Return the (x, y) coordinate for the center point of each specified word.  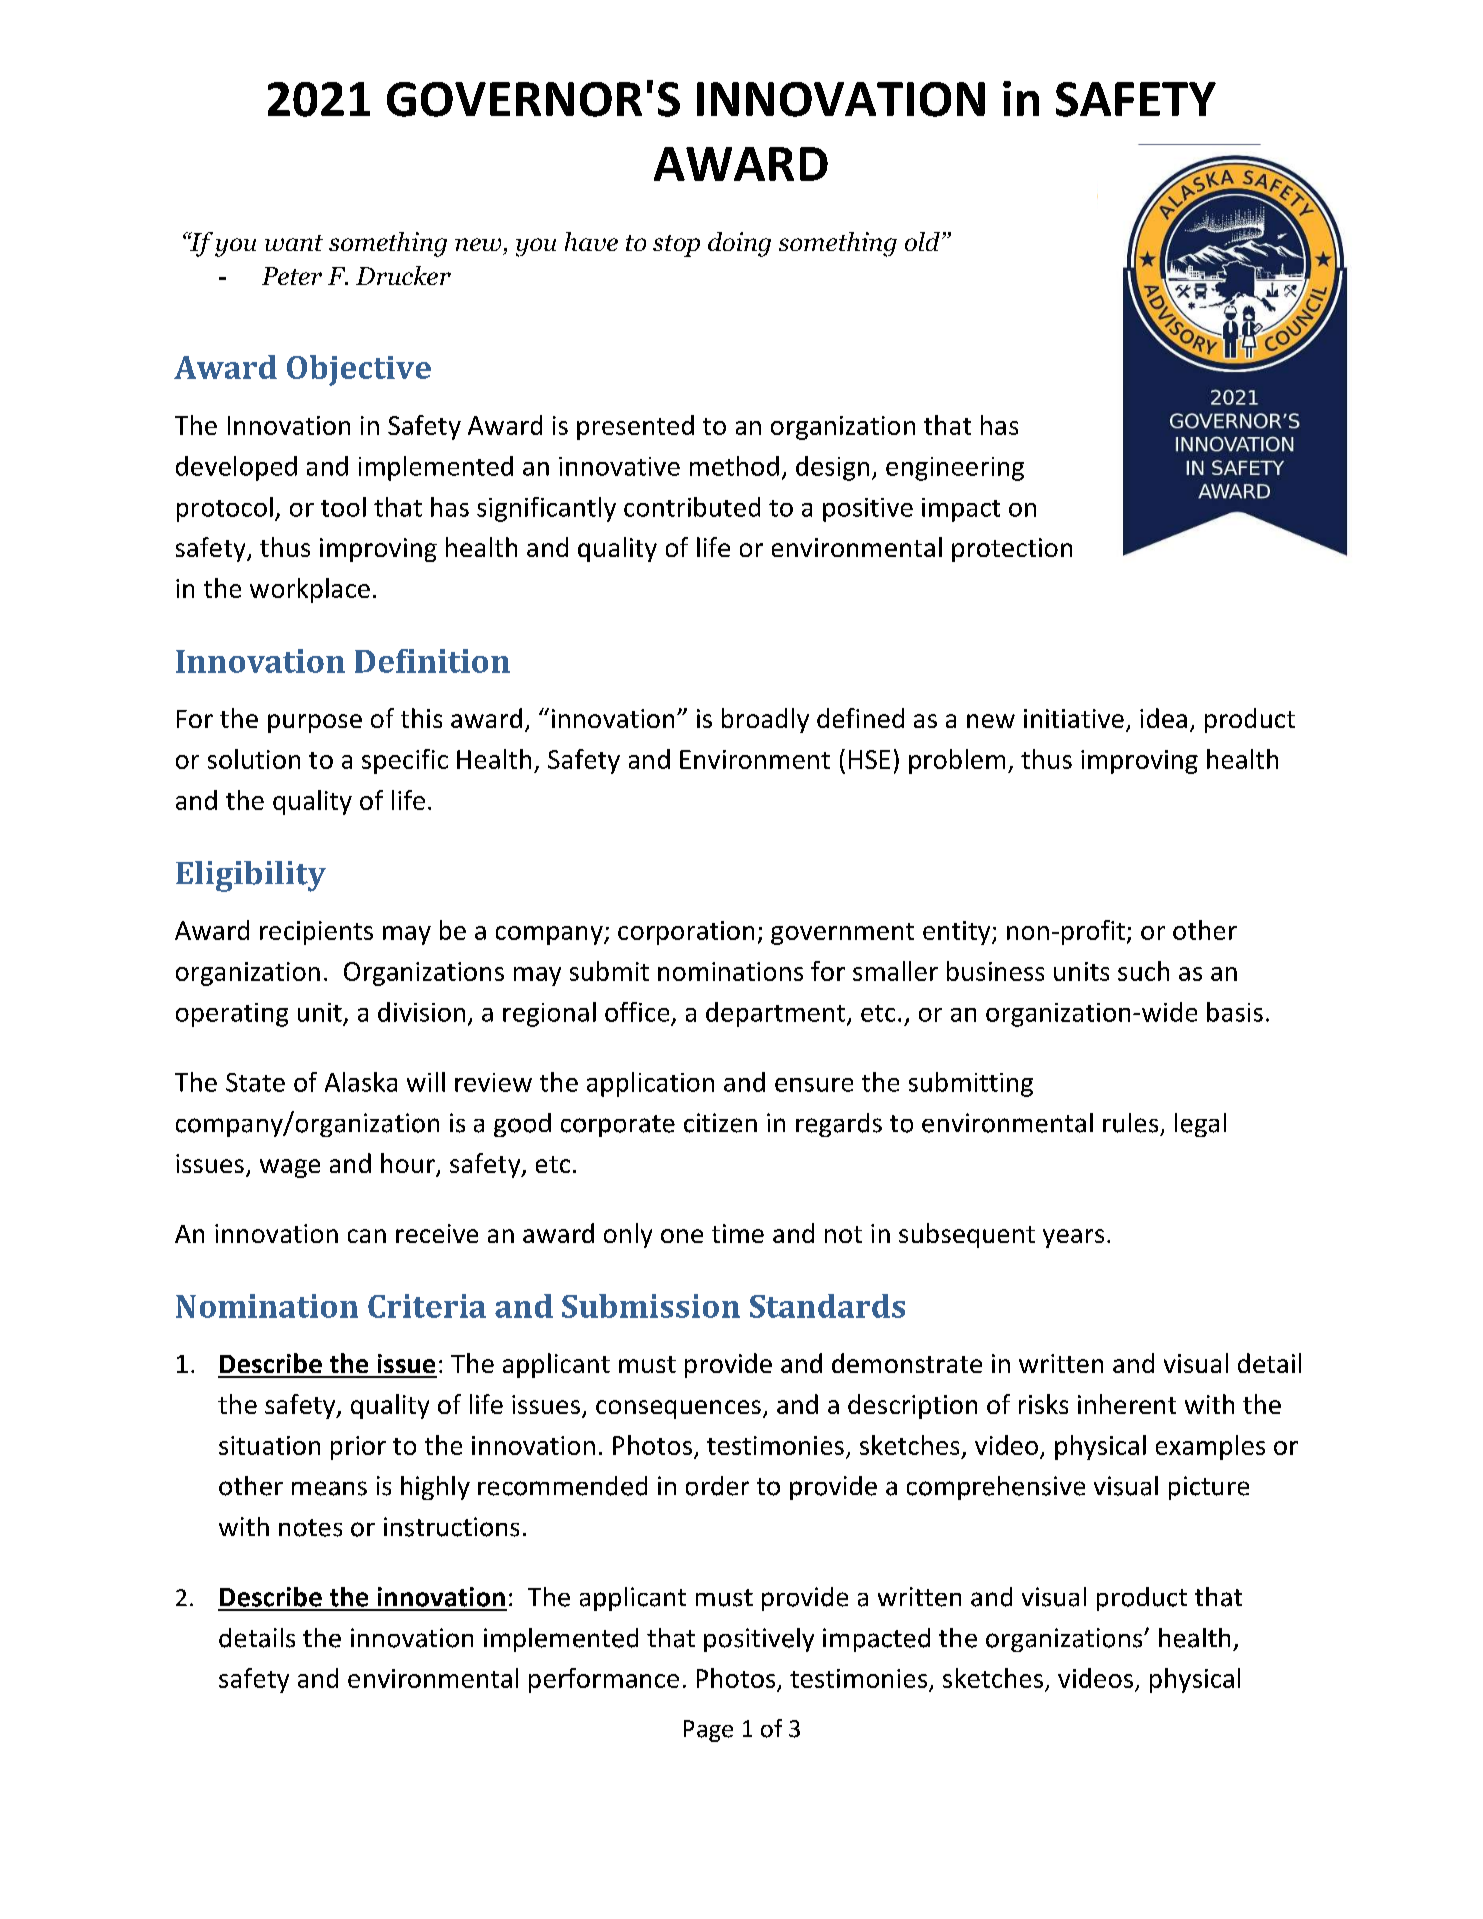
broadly (765, 720)
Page (708, 1731)
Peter (292, 276)
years (1073, 1238)
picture (1209, 1488)
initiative (1074, 718)
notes (310, 1528)
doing (739, 244)
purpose (315, 723)
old (922, 241)
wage (290, 1168)
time (738, 1233)
